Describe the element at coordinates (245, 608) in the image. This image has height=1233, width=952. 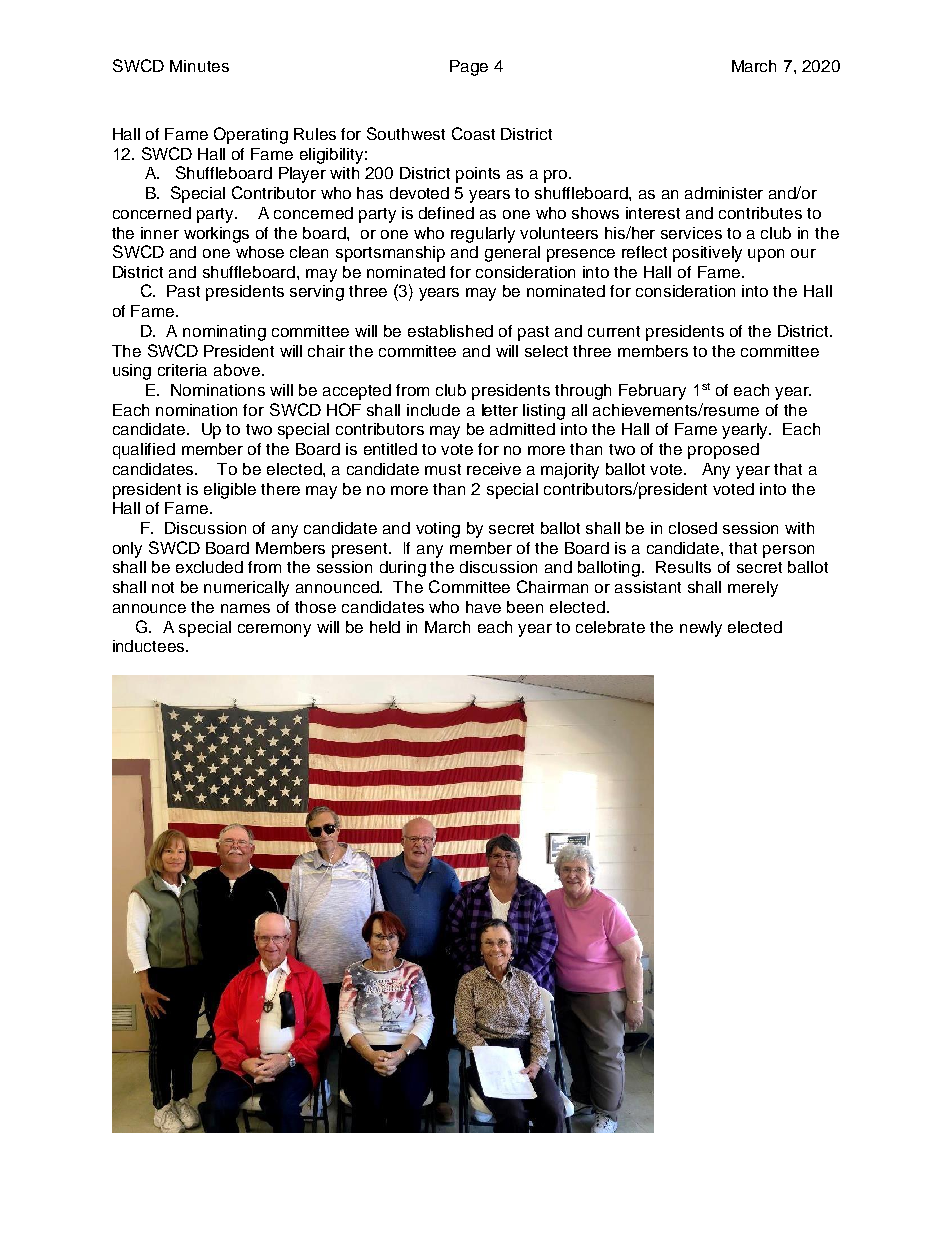
I see `names` at that location.
